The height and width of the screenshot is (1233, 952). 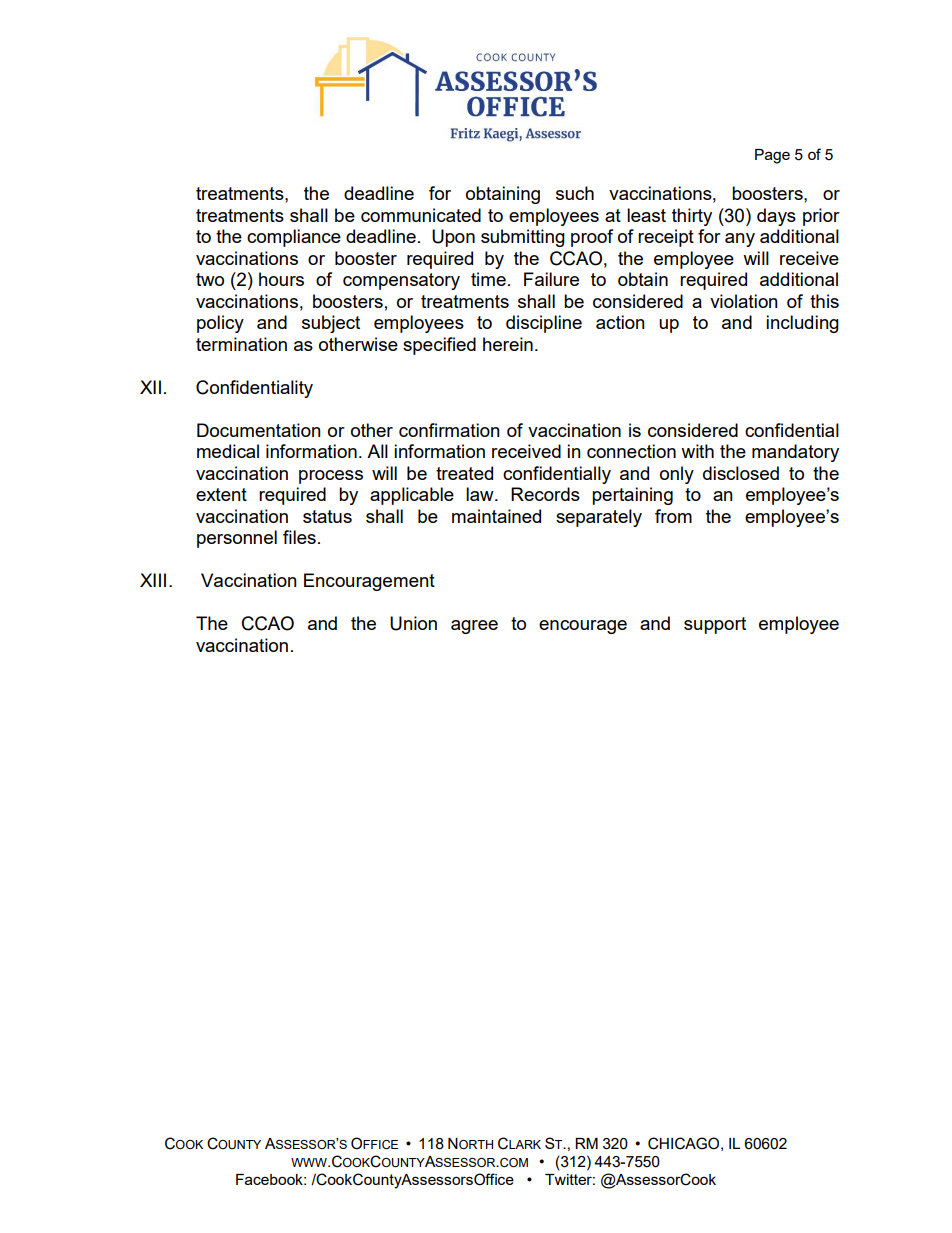 What do you see at coordinates (294, 238) in the screenshot?
I see `compliance` at bounding box center [294, 238].
